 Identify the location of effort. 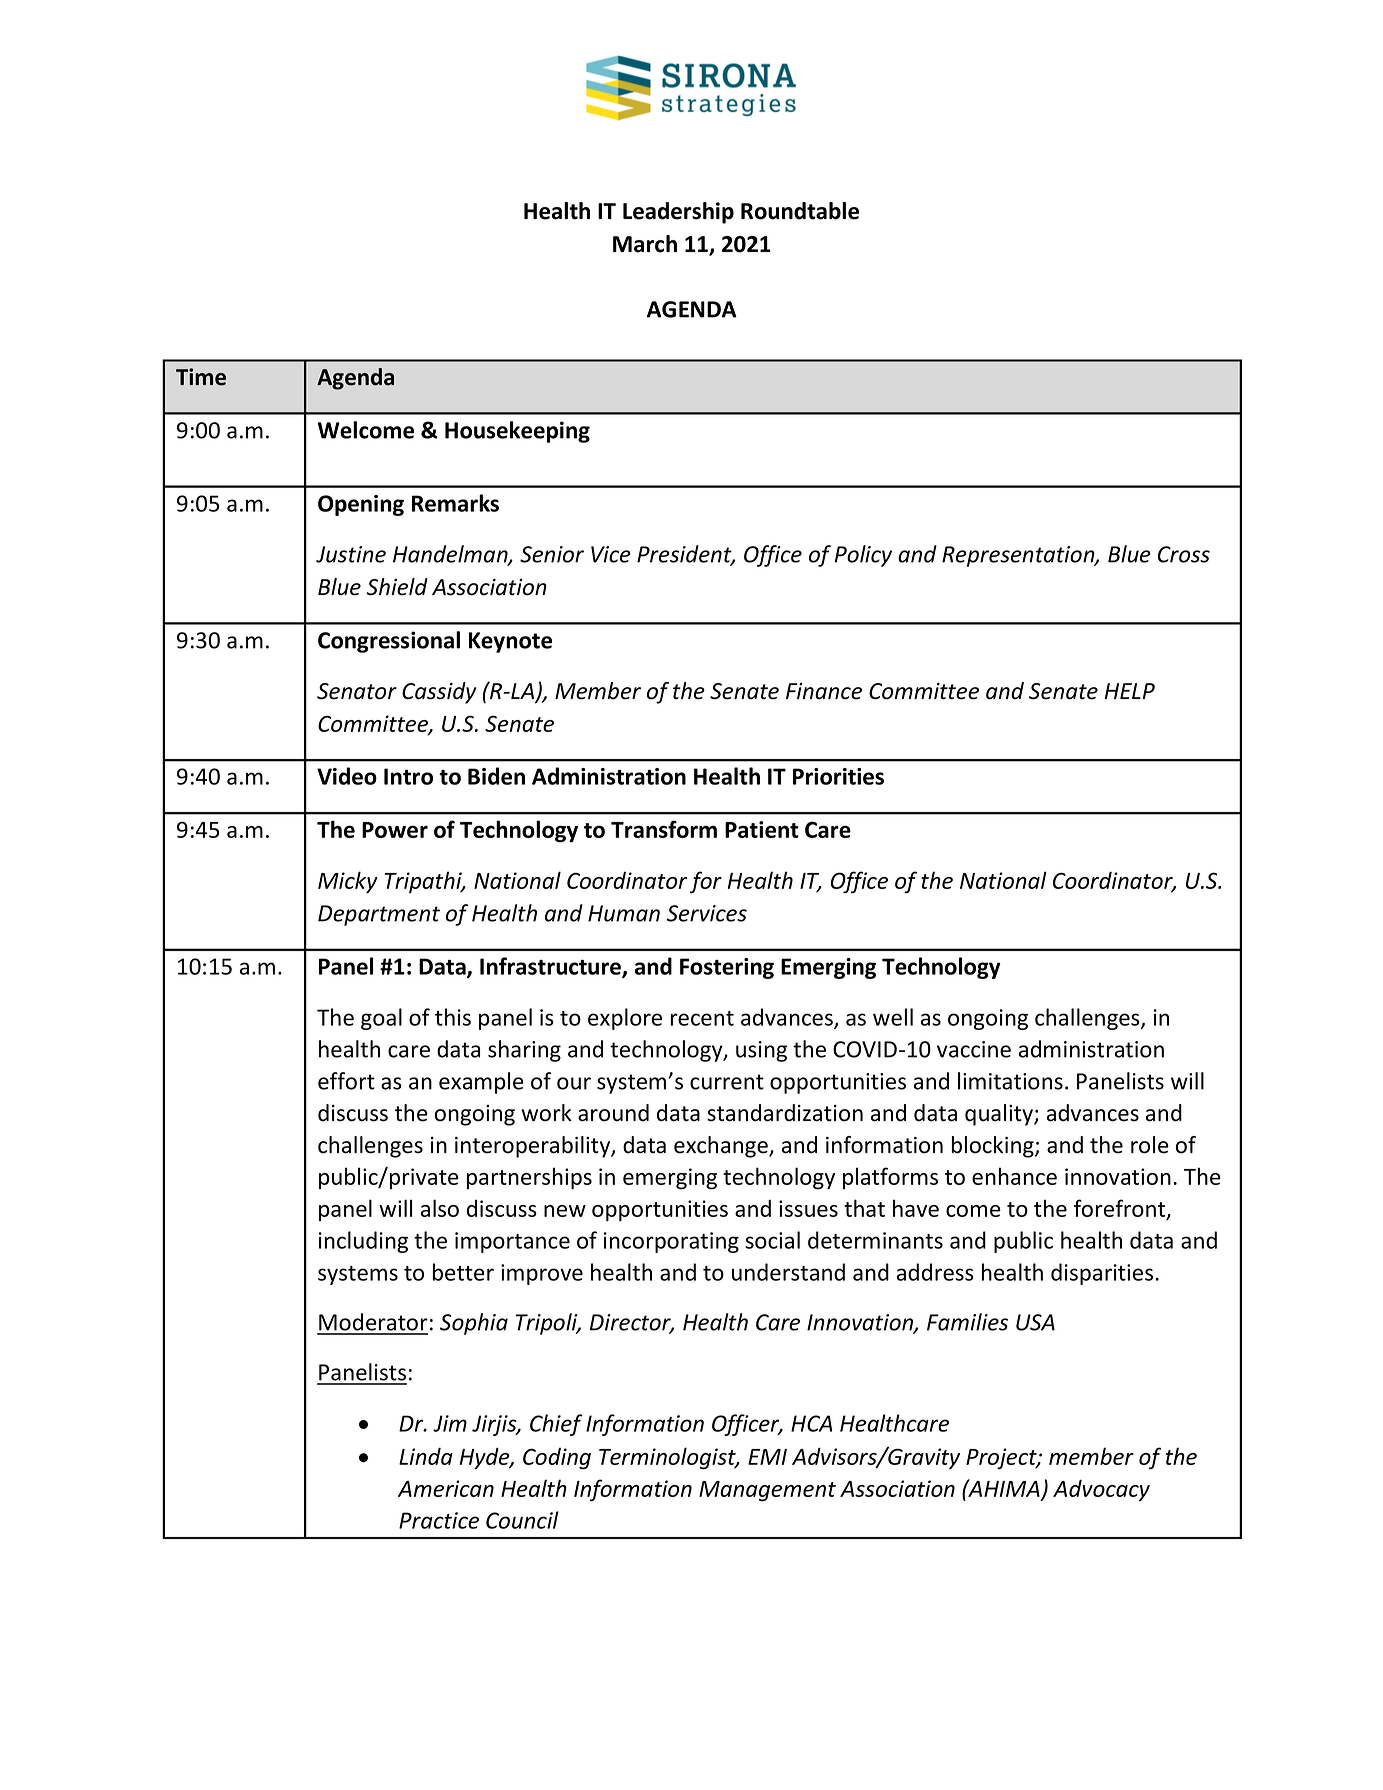
(346, 1081).
